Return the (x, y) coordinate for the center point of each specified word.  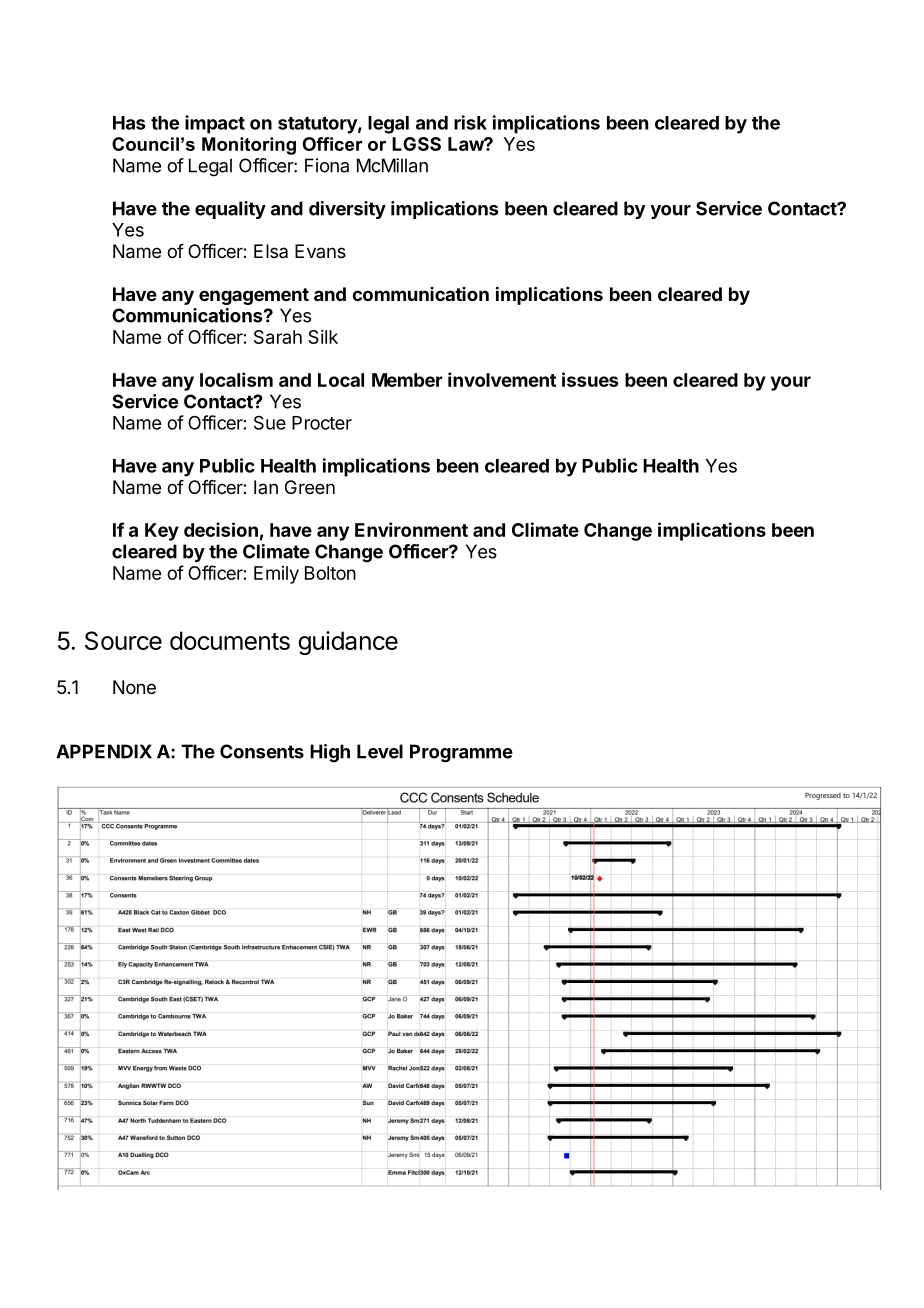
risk (470, 122)
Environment (411, 529)
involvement (502, 379)
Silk (323, 337)
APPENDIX (104, 751)
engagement (254, 296)
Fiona (327, 165)
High (330, 753)
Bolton (330, 573)
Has (129, 123)
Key (162, 532)
